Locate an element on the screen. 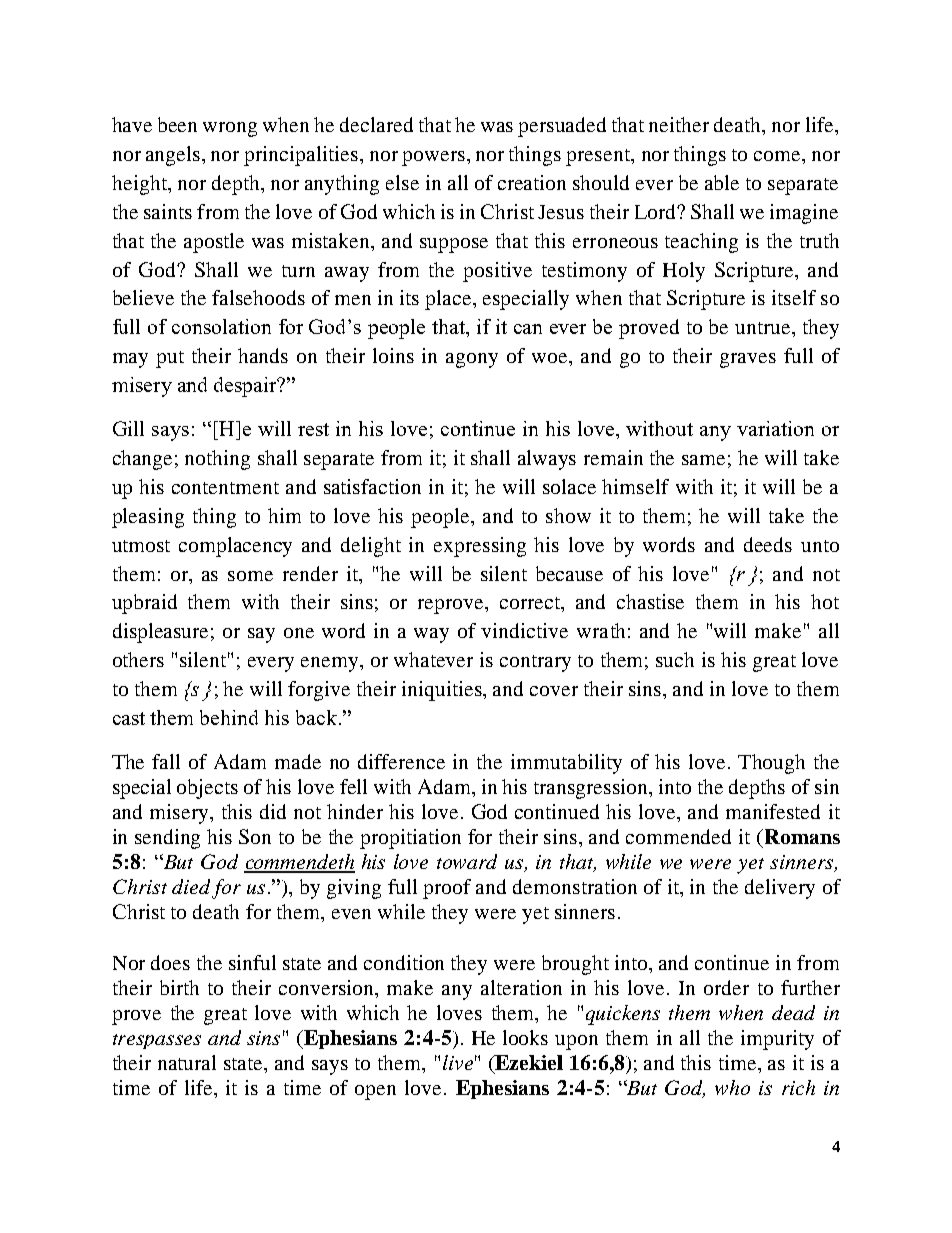 The height and width of the screenshot is (1233, 952). hot is located at coordinates (825, 601).
